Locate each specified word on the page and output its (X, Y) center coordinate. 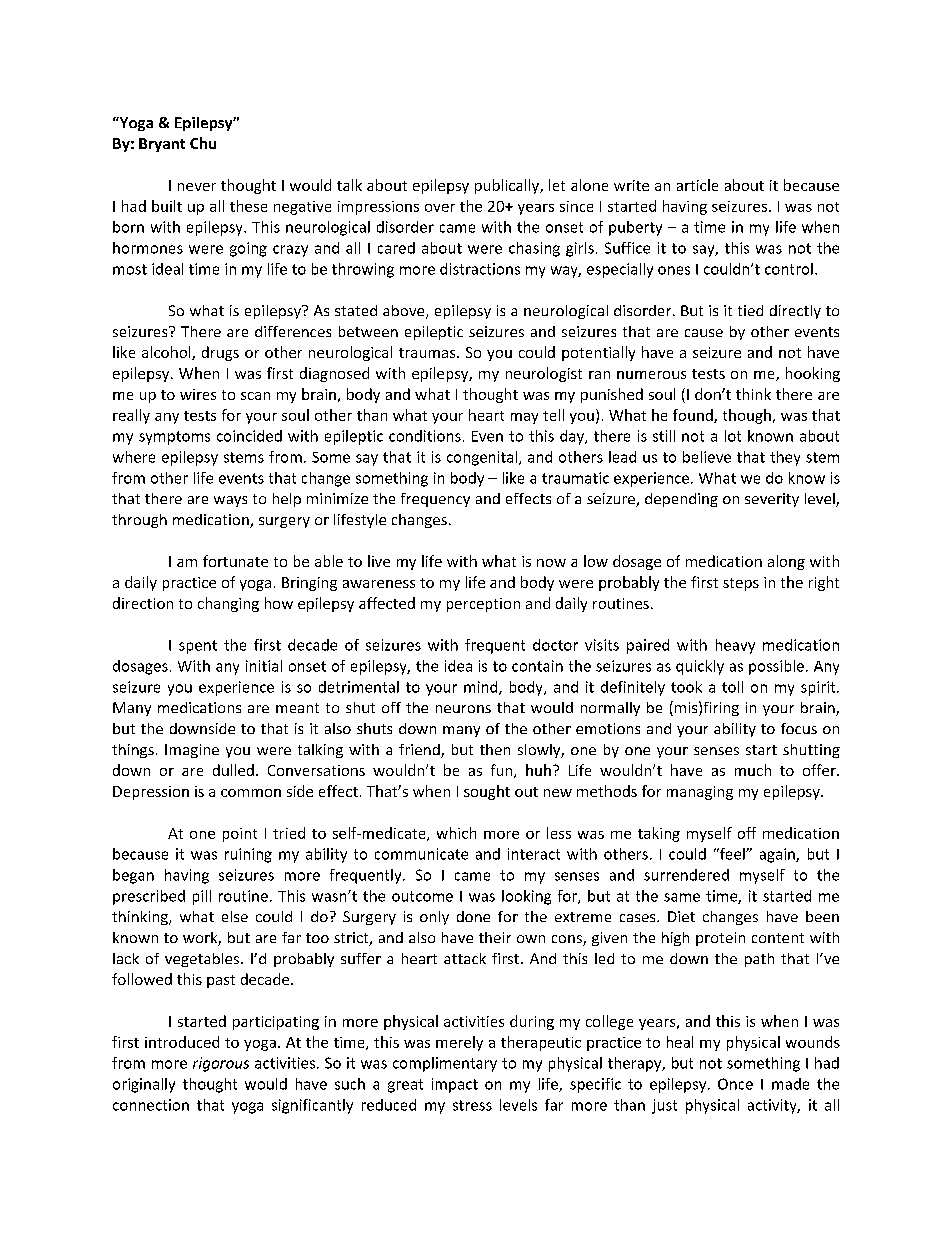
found (694, 416)
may (524, 418)
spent (198, 647)
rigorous (221, 1064)
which (456, 833)
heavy (735, 646)
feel (732, 854)
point (240, 835)
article (697, 185)
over (440, 208)
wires (198, 394)
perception (483, 605)
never (197, 187)
